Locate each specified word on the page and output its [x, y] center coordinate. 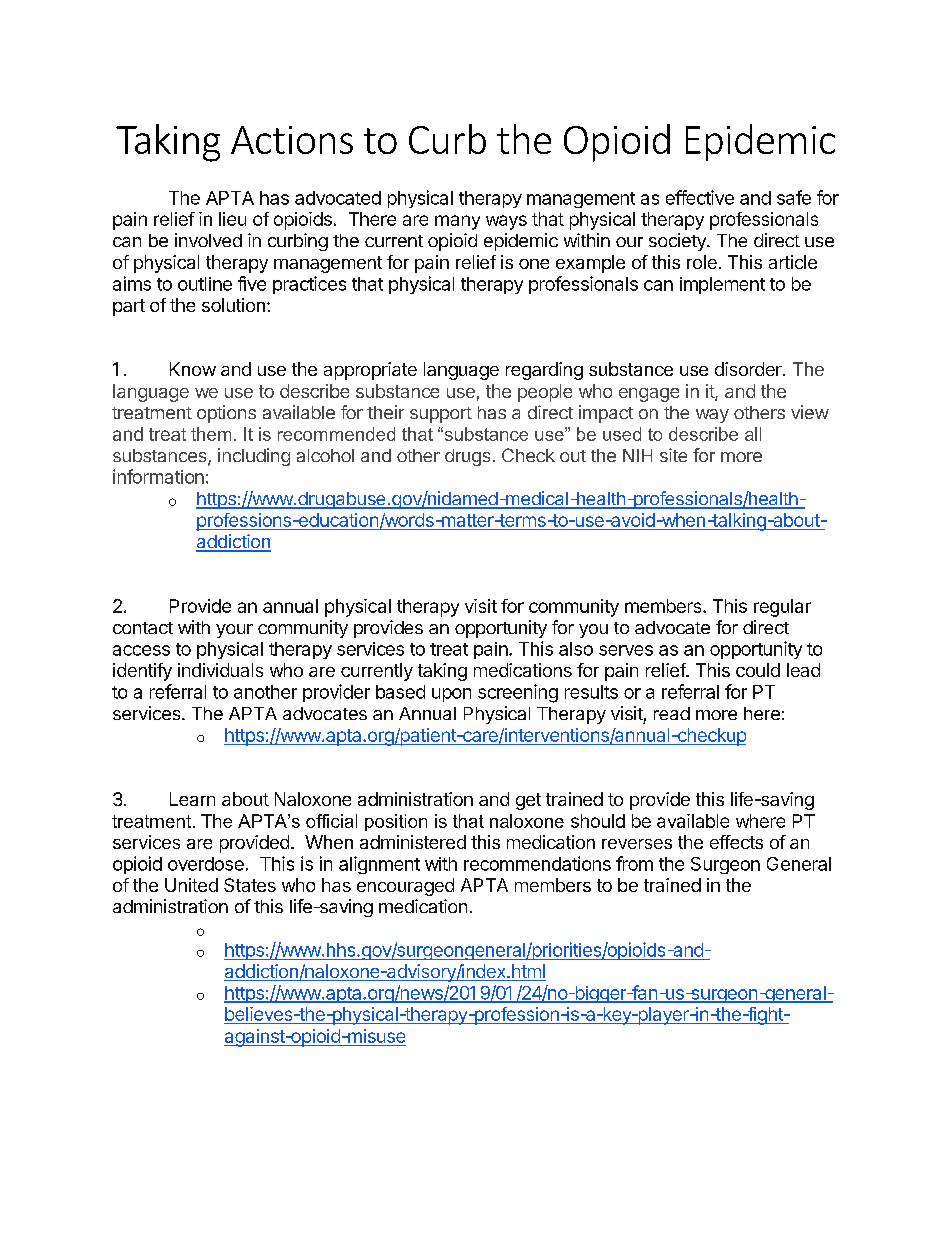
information [158, 476]
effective [700, 197]
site [673, 455]
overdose [206, 864]
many [457, 222]
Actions [292, 140]
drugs [467, 457]
